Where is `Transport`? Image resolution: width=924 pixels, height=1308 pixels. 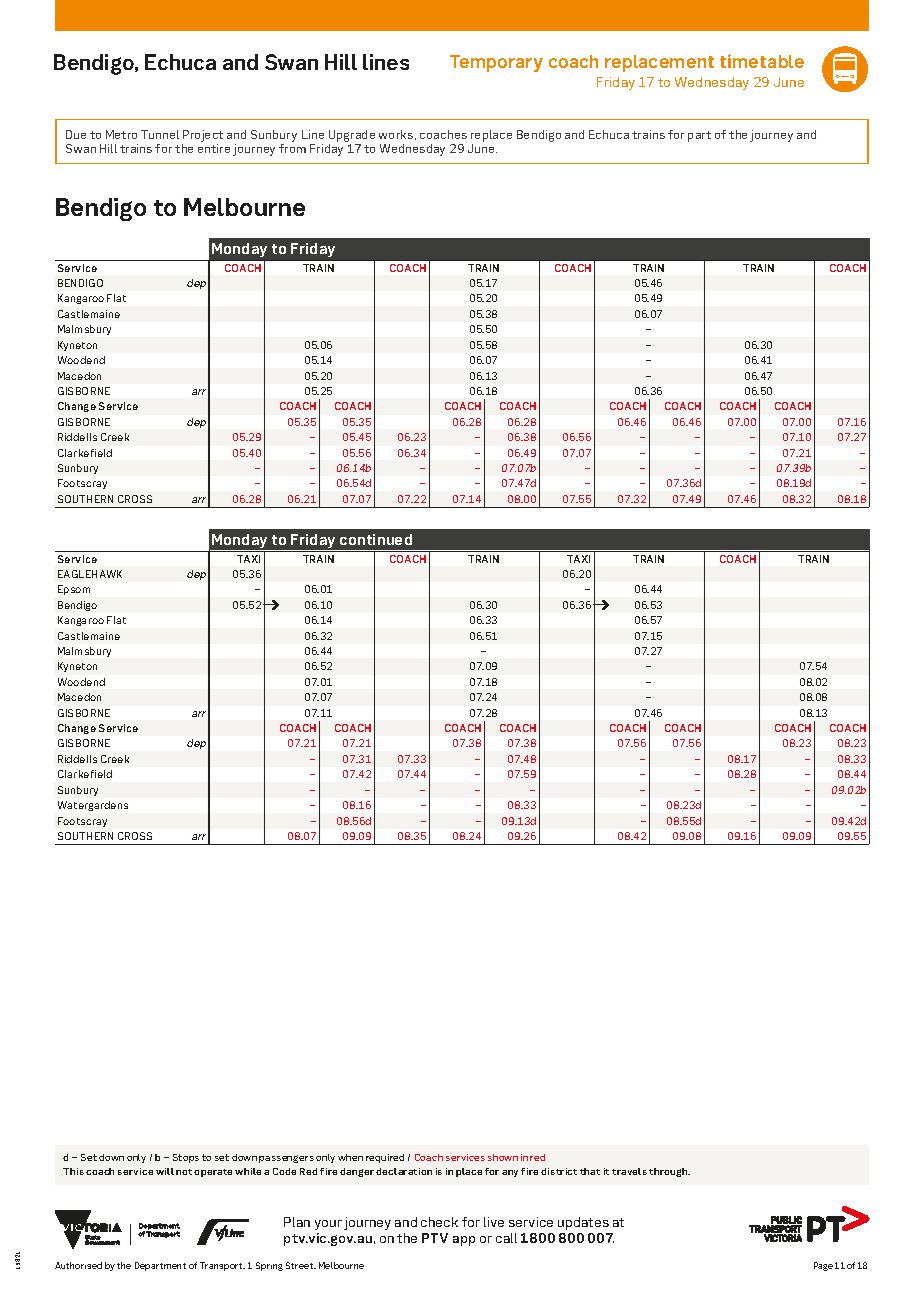 Transport is located at coordinates (222, 1266).
